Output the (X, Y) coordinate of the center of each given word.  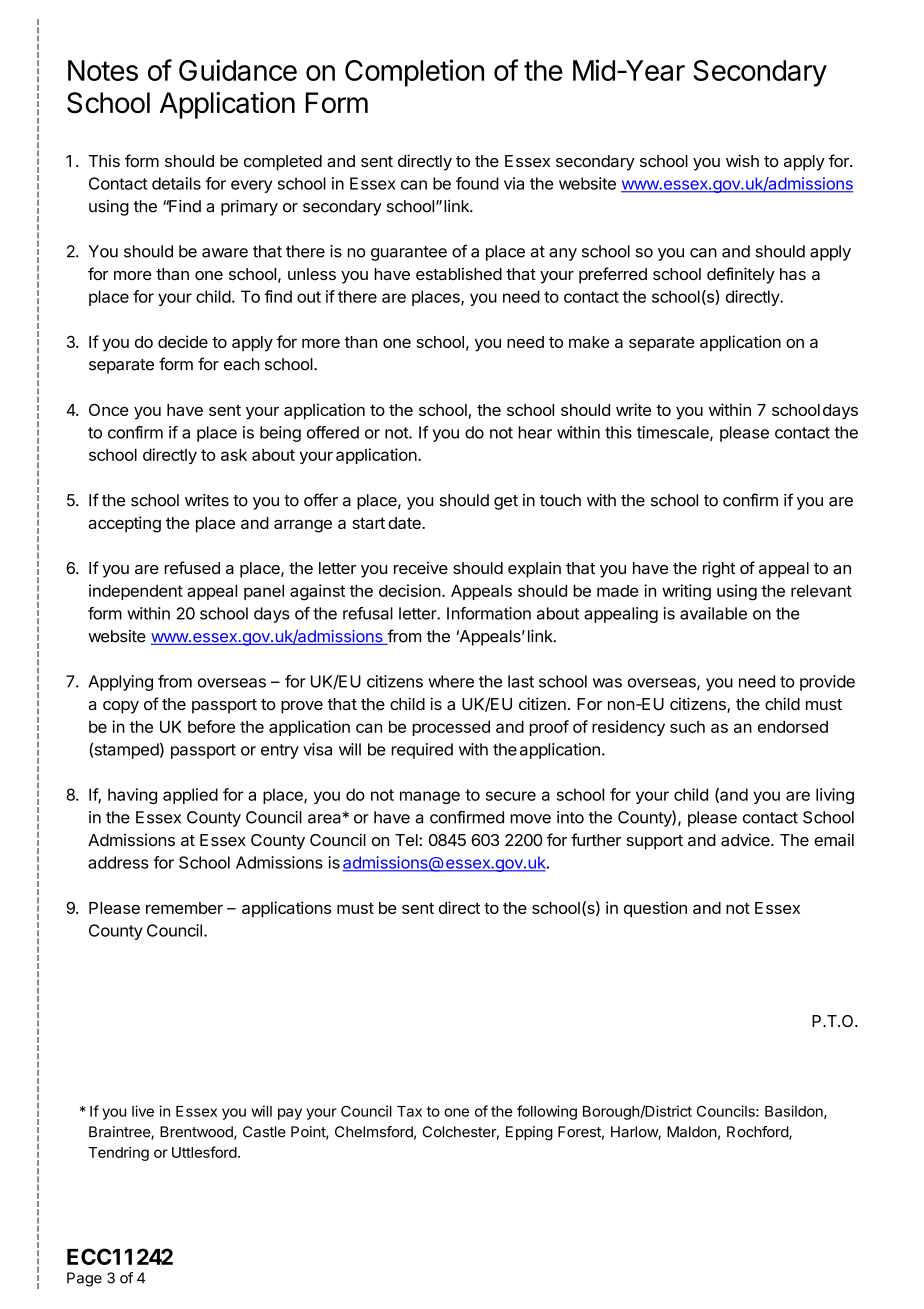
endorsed (793, 726)
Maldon (692, 1132)
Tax (409, 1111)
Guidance (238, 70)
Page (84, 1279)
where (451, 681)
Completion (414, 73)
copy (121, 707)
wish (742, 160)
